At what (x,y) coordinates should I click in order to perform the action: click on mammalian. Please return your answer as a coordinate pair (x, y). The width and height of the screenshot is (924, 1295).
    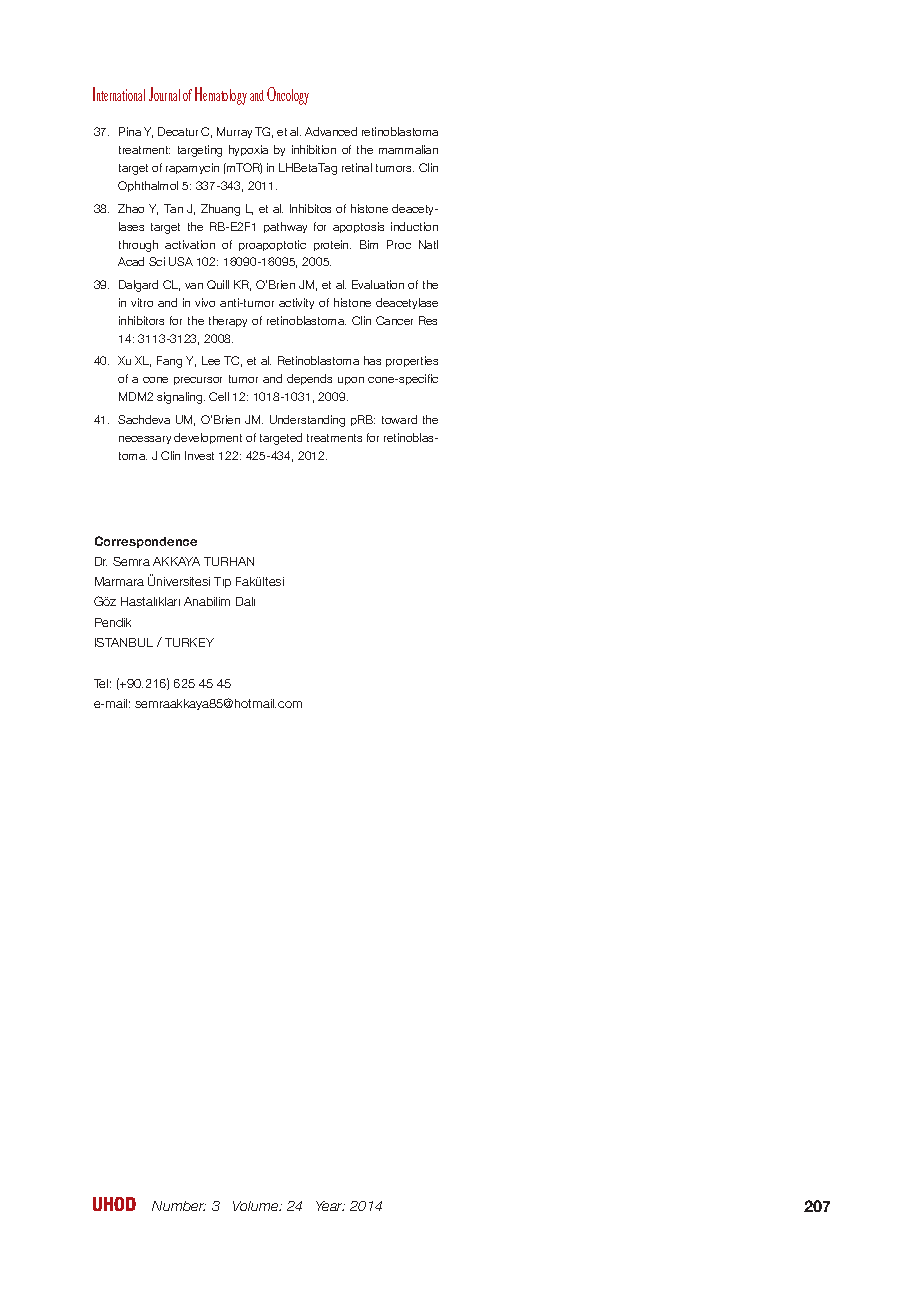
    Looking at the image, I should click on (408, 149).
